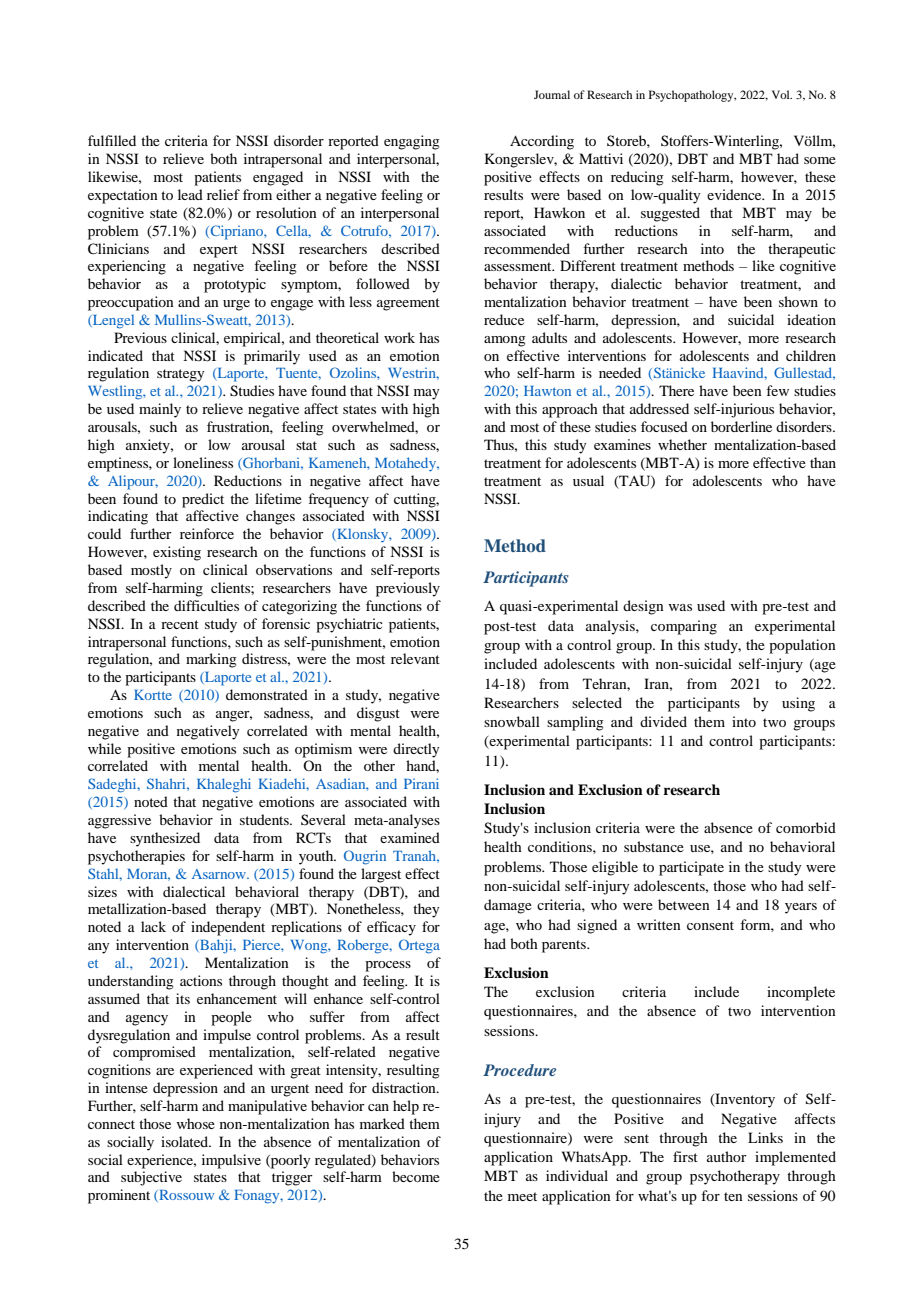 The image size is (924, 1308). What do you see at coordinates (412, 142) in the screenshot?
I see `engaging` at bounding box center [412, 142].
